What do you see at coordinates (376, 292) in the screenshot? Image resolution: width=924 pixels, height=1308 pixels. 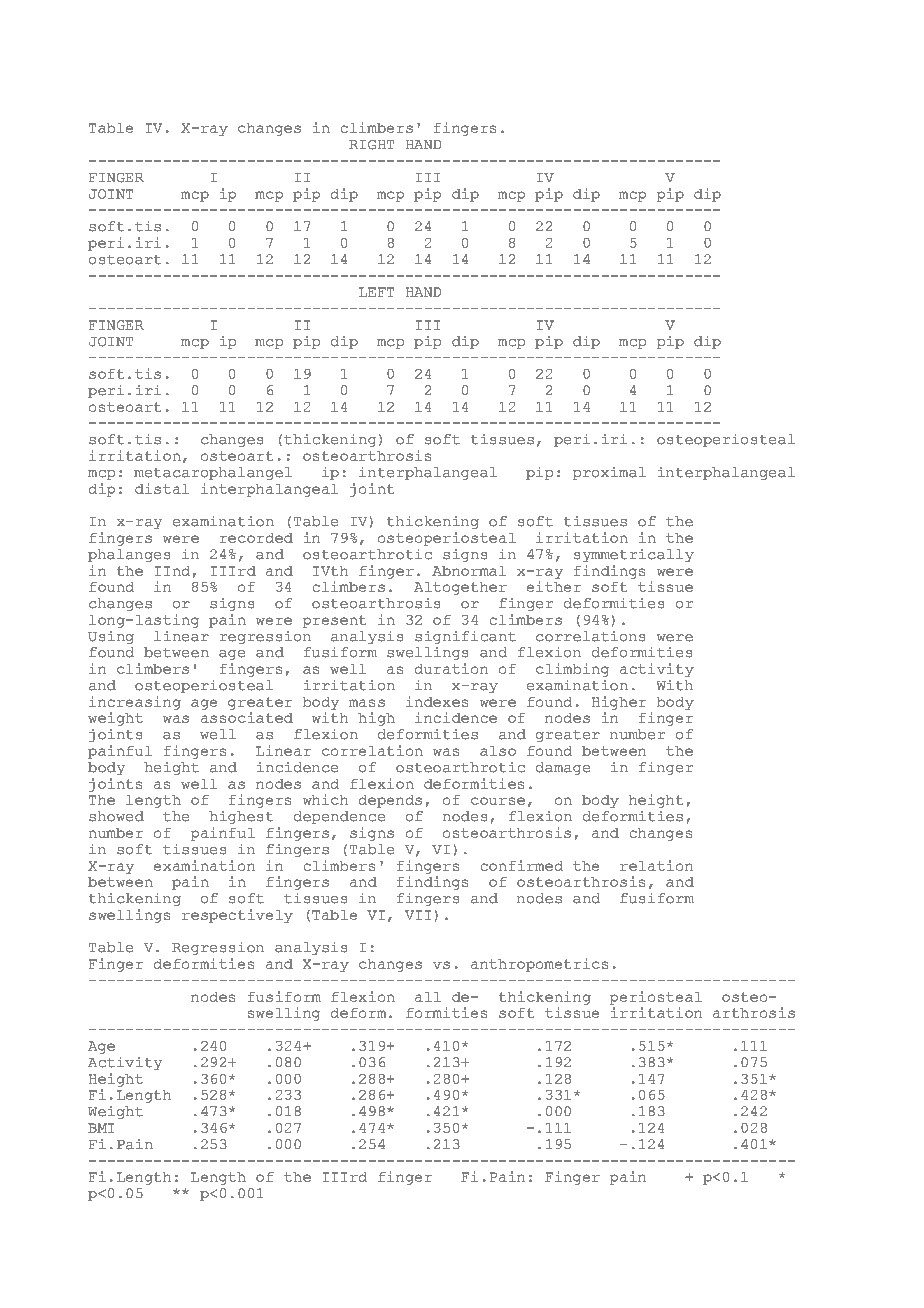 I see `LEFT` at bounding box center [376, 292].
